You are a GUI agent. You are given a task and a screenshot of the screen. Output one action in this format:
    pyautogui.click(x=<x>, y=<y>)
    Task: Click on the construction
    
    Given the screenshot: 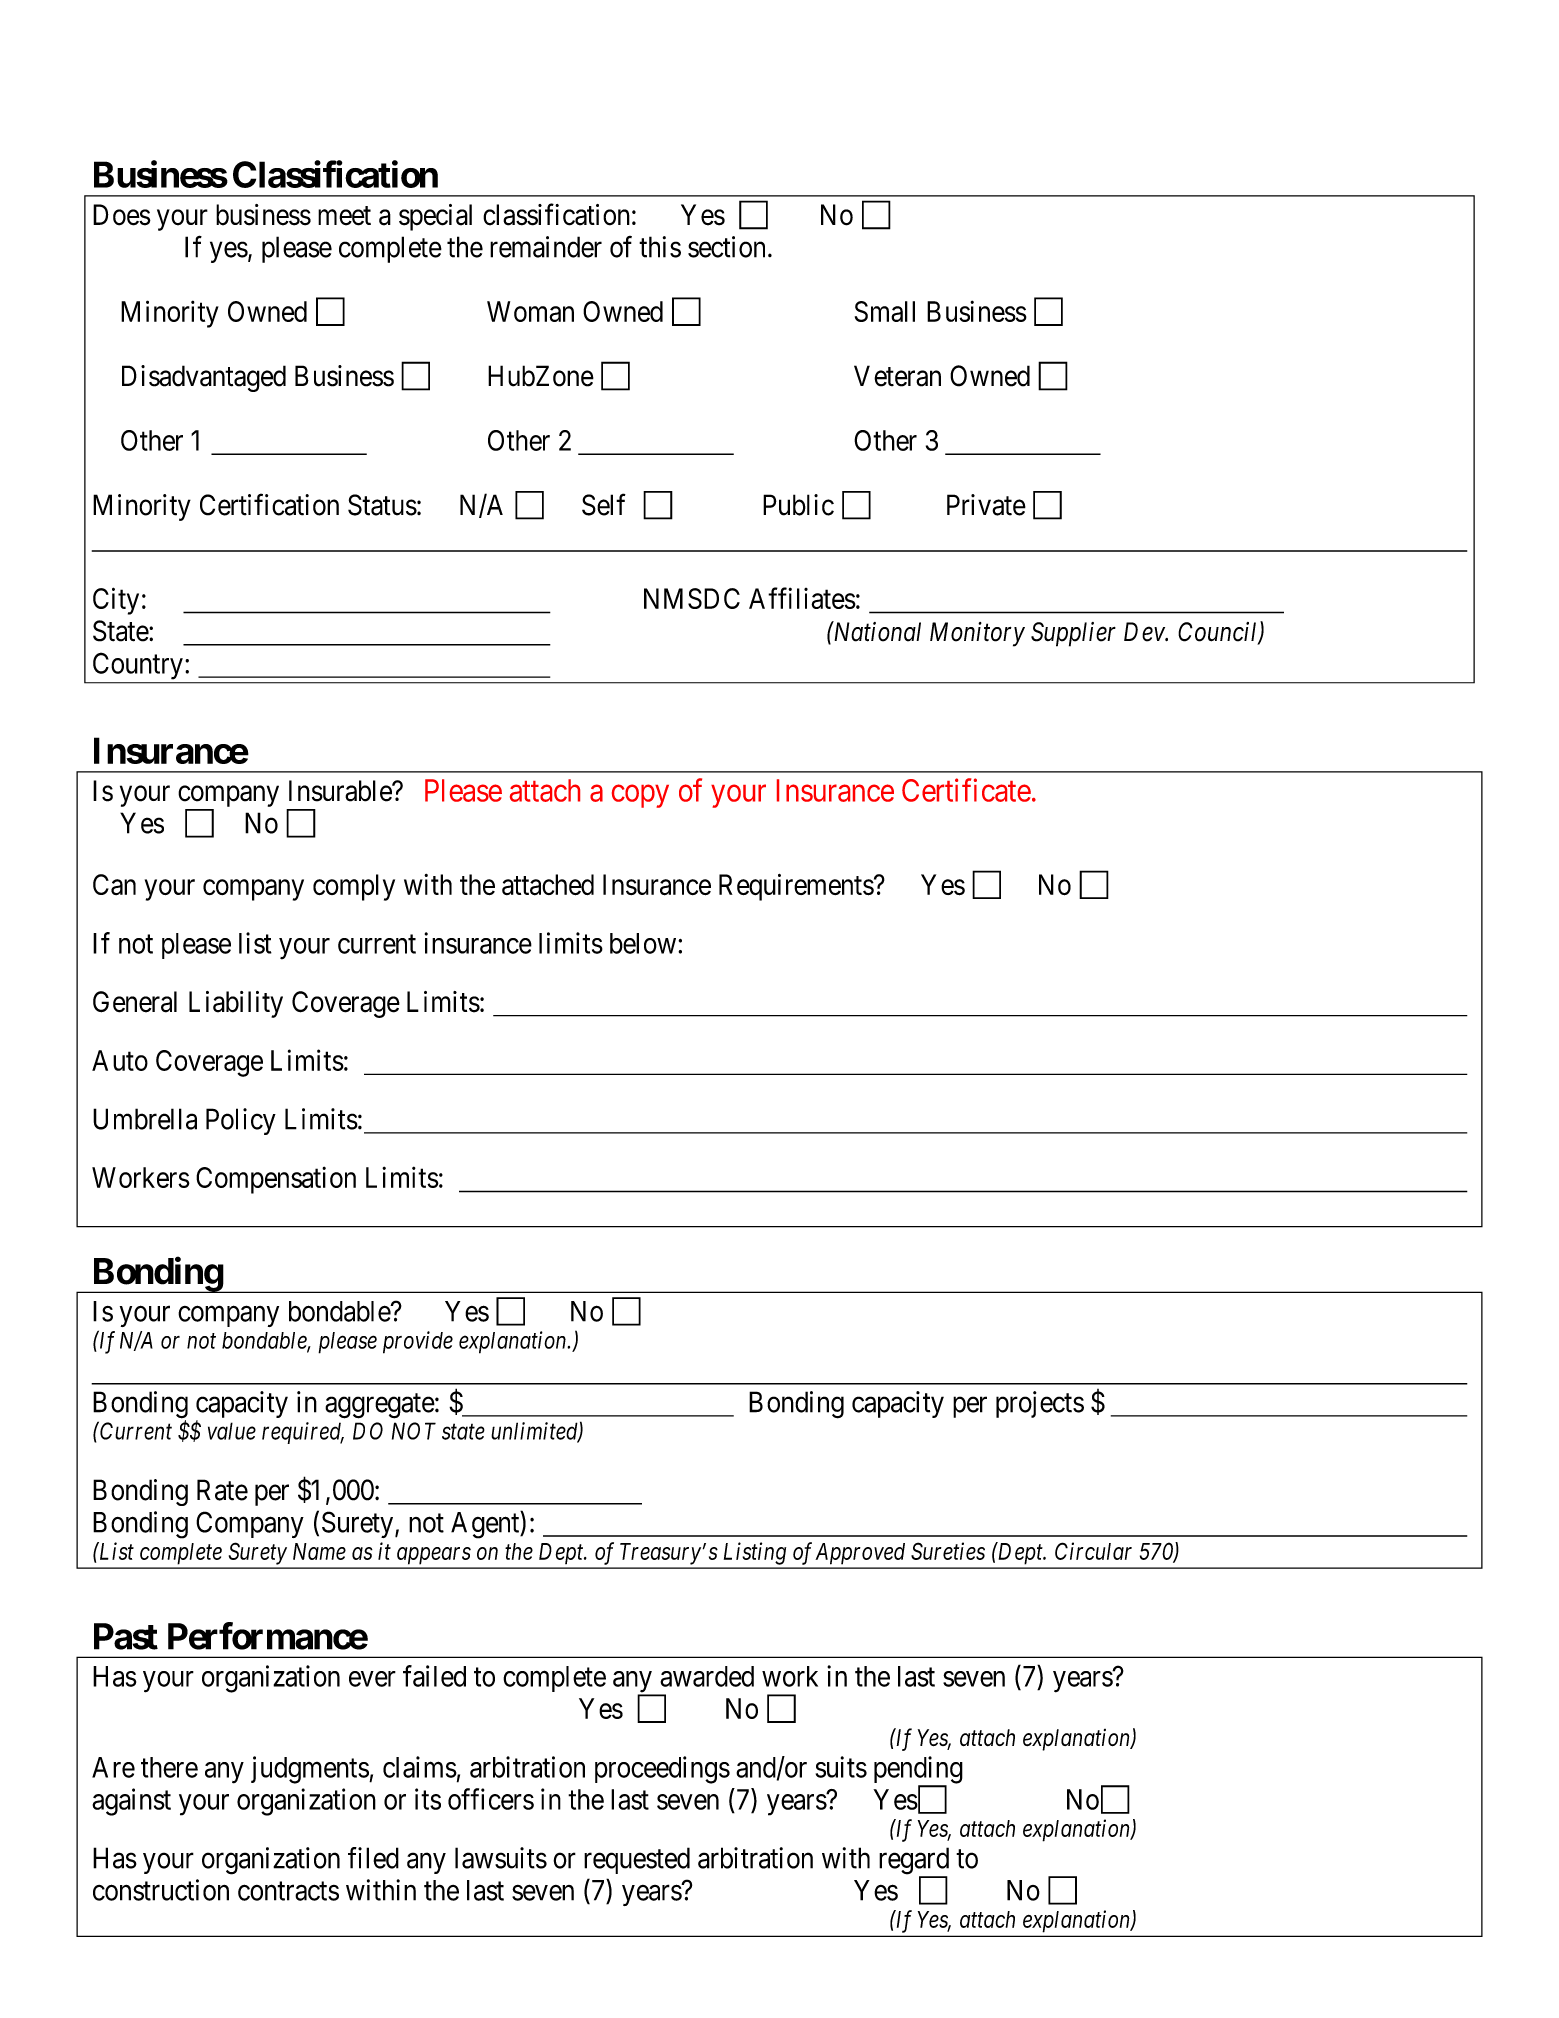 What is the action you would take?
    pyautogui.click(x=161, y=1890)
